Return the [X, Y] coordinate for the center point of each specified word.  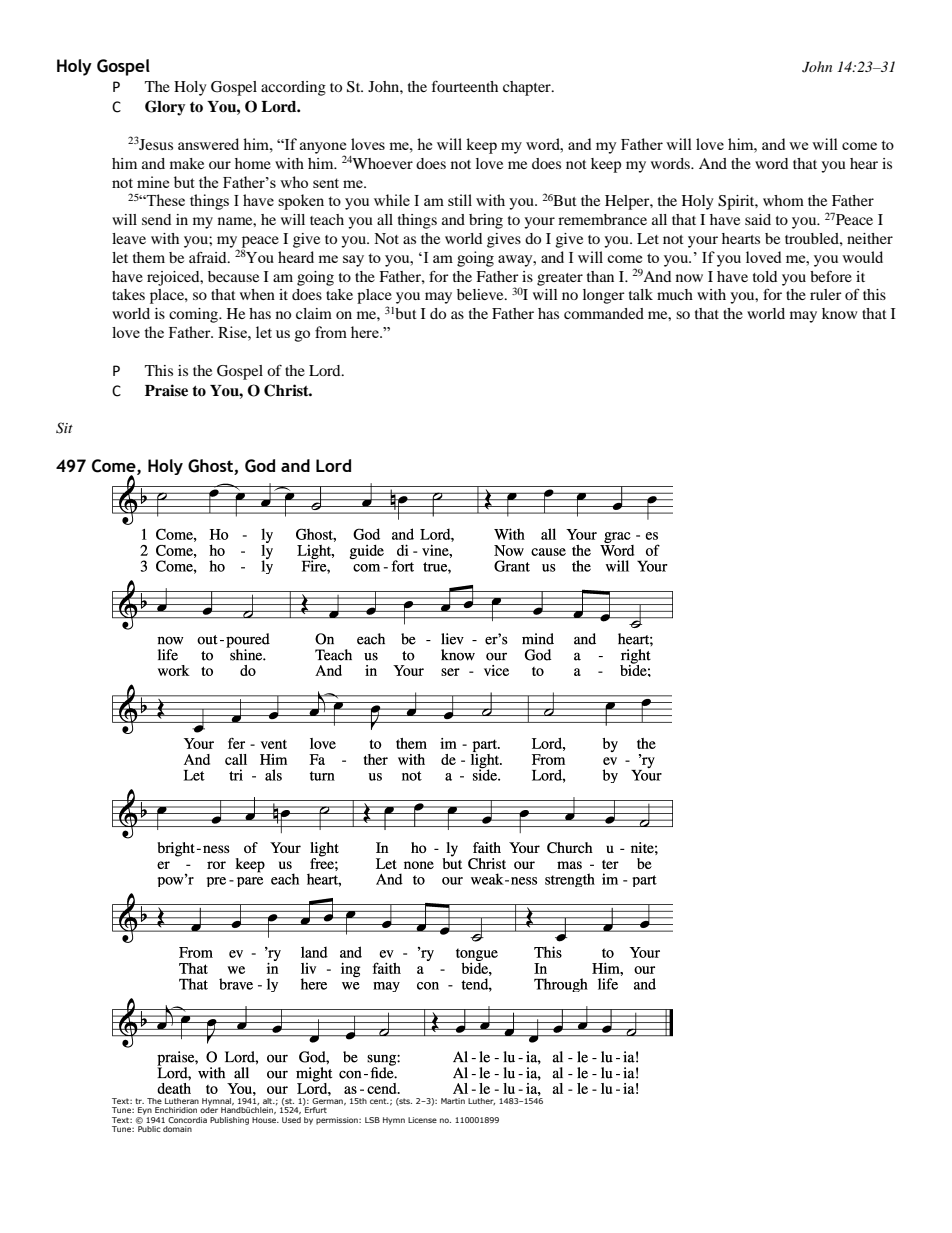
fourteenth [465, 86]
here [366, 332]
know [839, 313]
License [422, 1120]
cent [379, 1101]
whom [783, 200]
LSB [372, 1120]
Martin [453, 1101]
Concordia [187, 1120]
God [260, 466]
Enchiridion [176, 1110]
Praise [166, 390]
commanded [604, 313]
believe [481, 294]
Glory [165, 108]
